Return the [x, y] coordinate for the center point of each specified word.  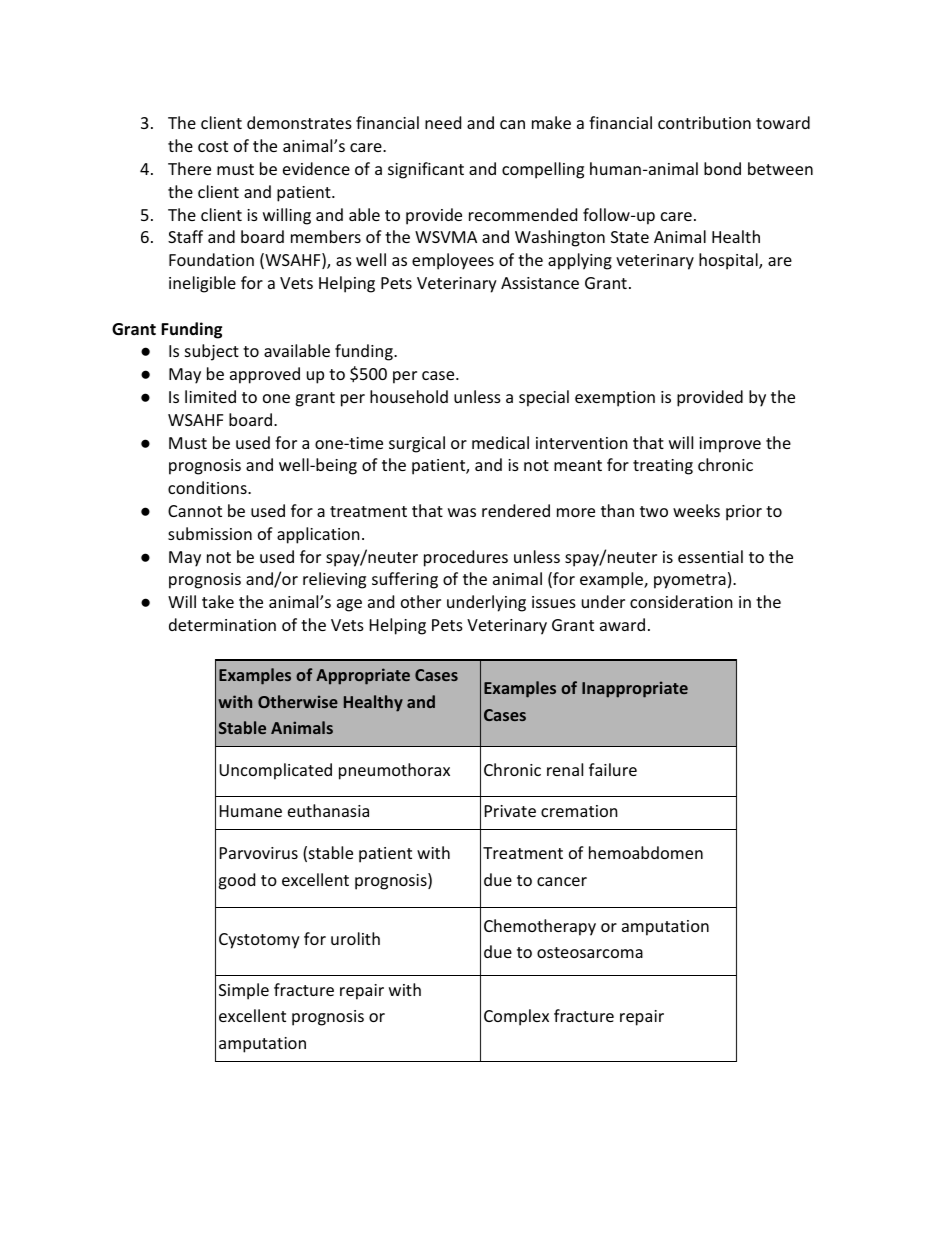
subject [212, 352]
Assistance [540, 283]
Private [510, 811]
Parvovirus [259, 853]
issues [554, 602]
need [443, 122]
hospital [729, 261]
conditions [208, 487]
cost [213, 146]
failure [613, 769]
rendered [516, 510]
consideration [681, 601]
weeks [696, 510]
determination [222, 624]
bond [722, 168]
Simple [244, 991]
